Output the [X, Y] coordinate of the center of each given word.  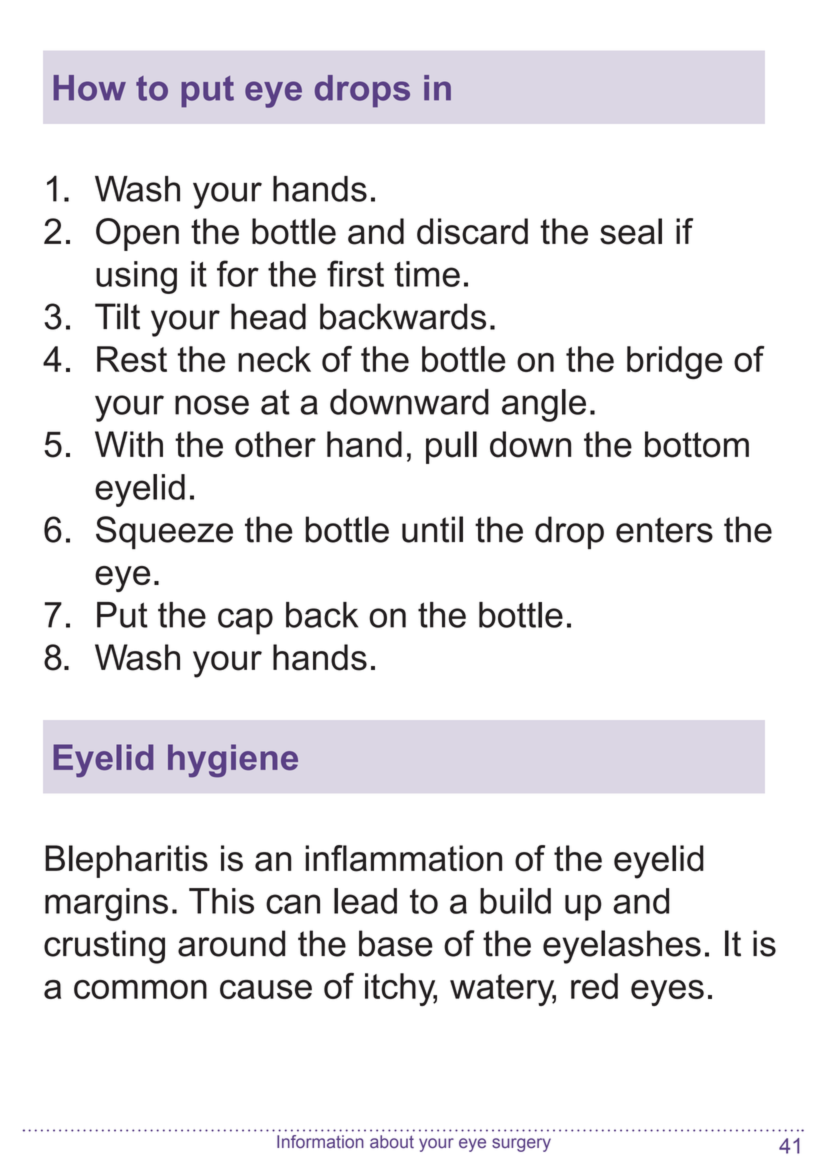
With [129, 444]
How [90, 88]
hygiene [233, 760]
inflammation [403, 858]
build [515, 901]
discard [472, 231]
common [140, 989]
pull [451, 447]
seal [631, 231]
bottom [697, 444]
